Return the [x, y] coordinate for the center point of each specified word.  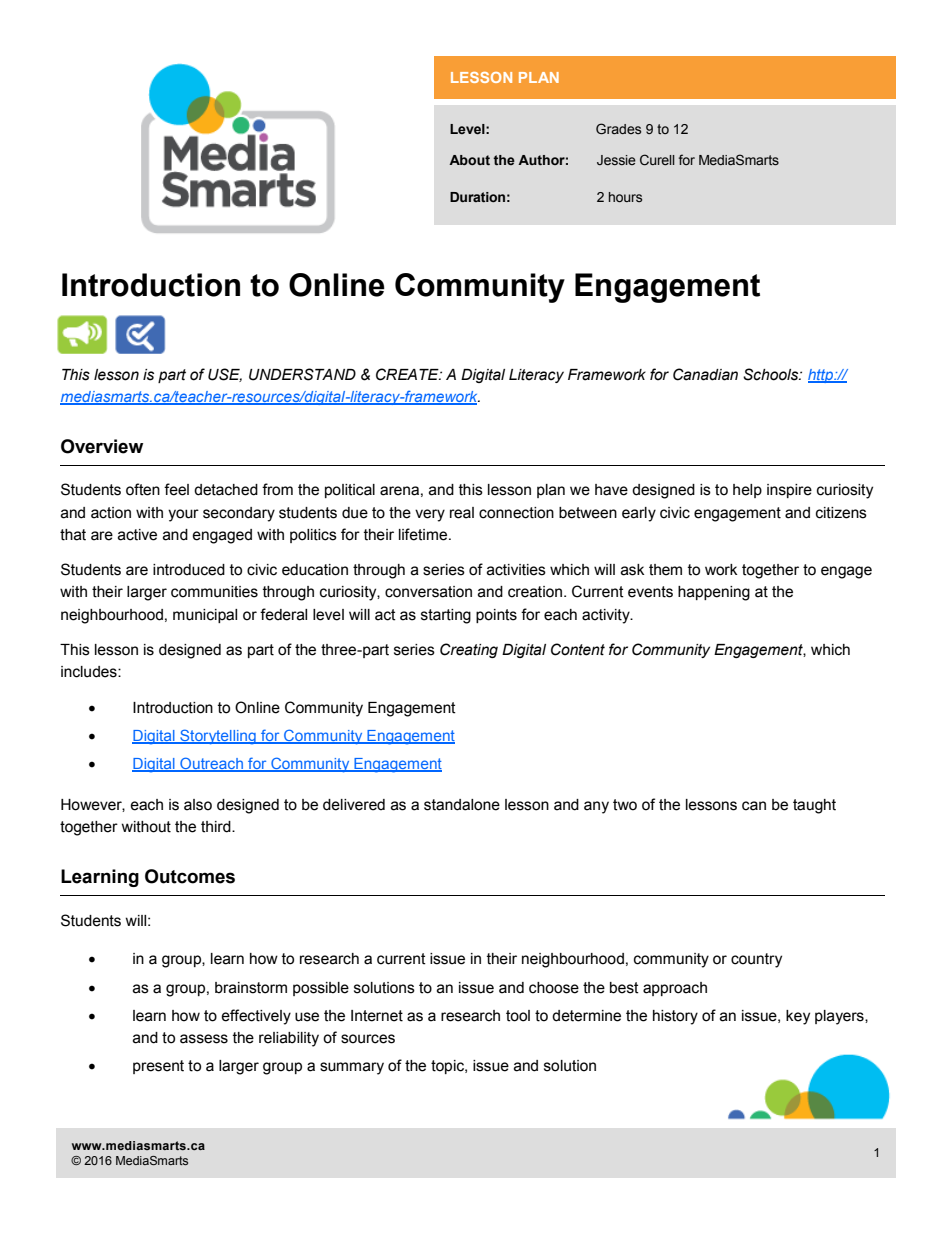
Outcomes [190, 876]
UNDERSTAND [302, 374]
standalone [462, 805]
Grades [618, 128]
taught [814, 806]
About [469, 160]
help [747, 491]
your [183, 515]
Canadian [705, 374]
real [462, 513]
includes [90, 672]
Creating [469, 650]
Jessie [616, 160]
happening [714, 593]
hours [625, 197]
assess [204, 1039]
